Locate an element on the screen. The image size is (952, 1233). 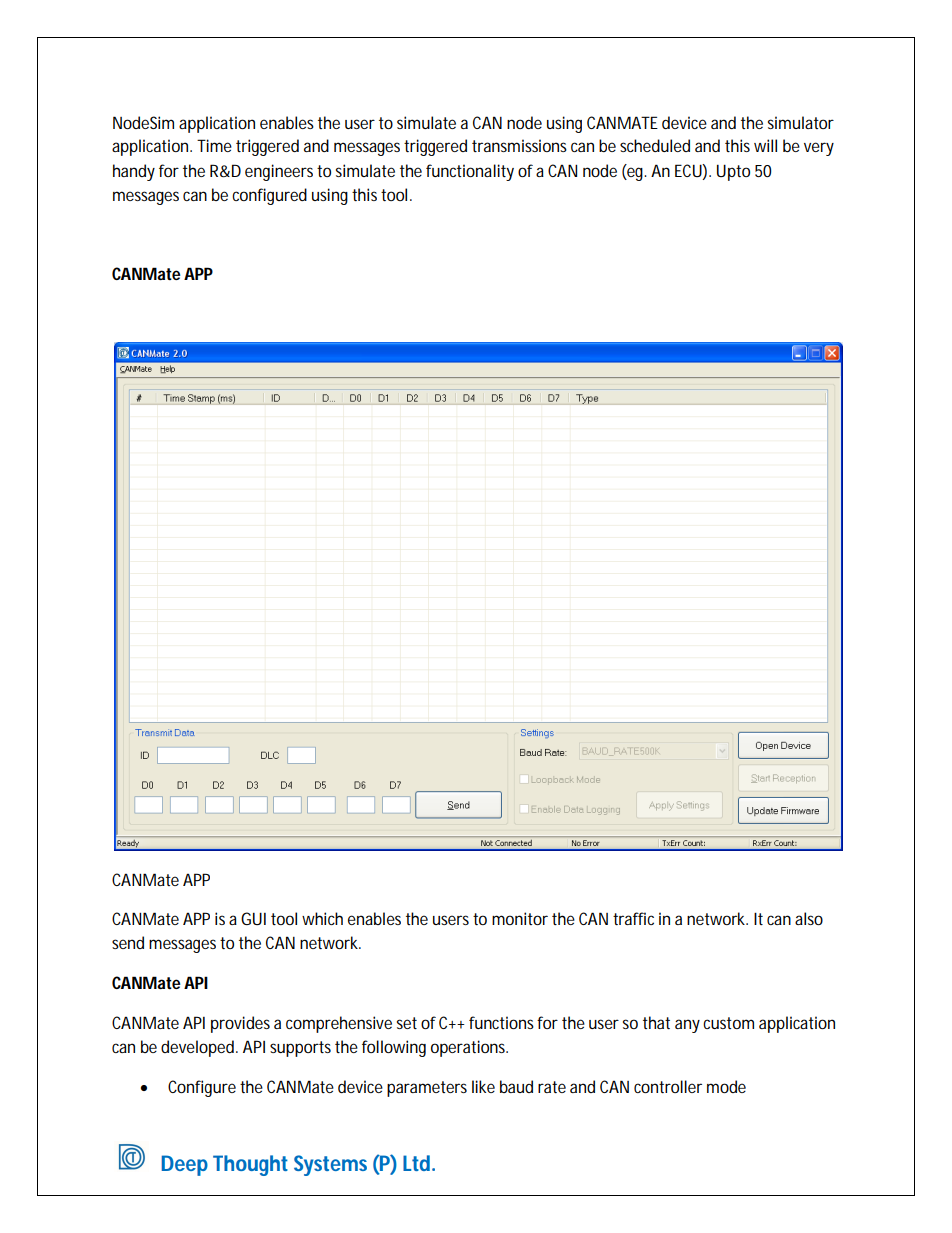
Time is located at coordinates (214, 145).
